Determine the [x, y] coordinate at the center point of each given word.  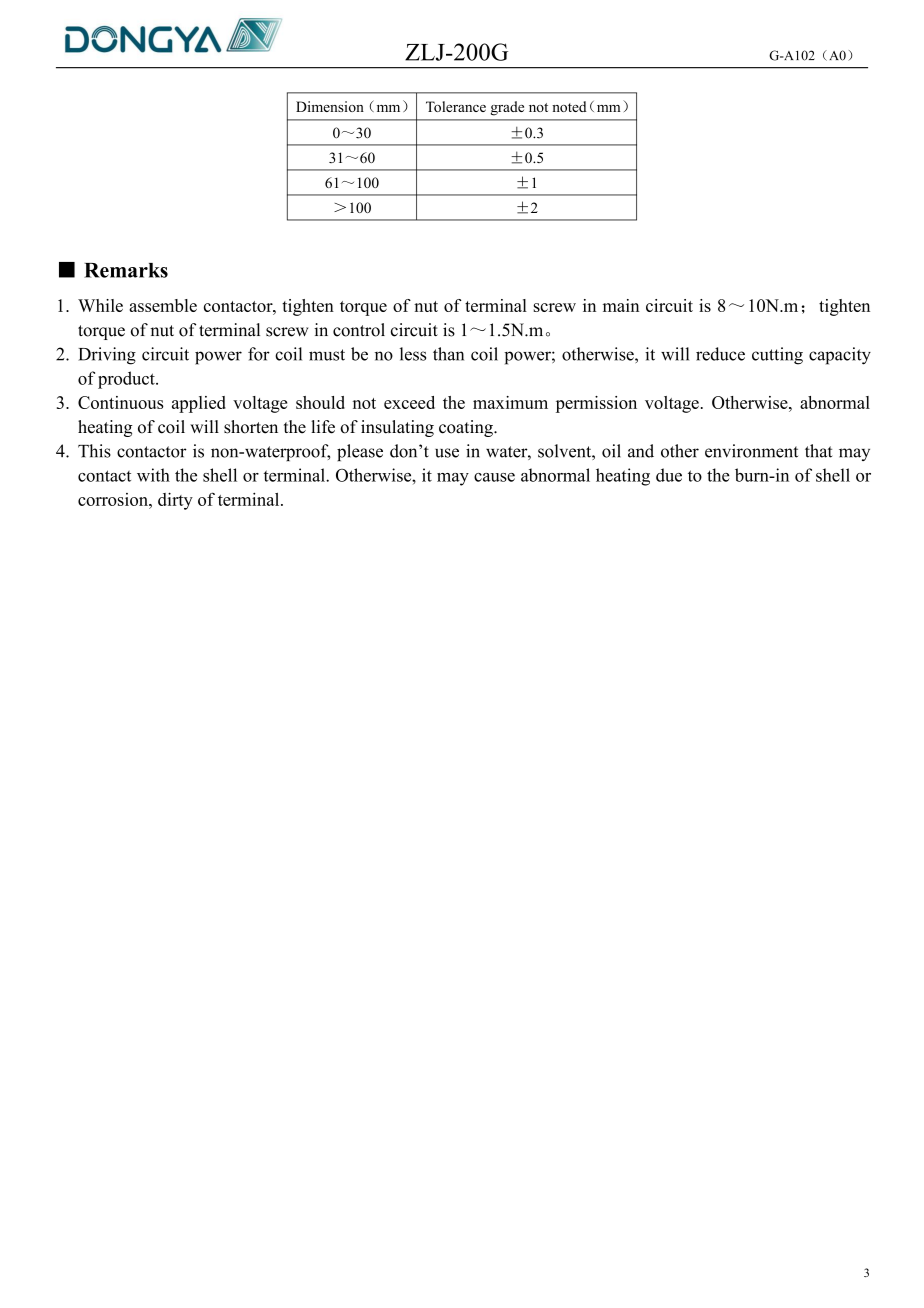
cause [494, 477]
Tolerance [456, 106]
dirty [175, 501]
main [621, 305]
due [669, 475]
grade [507, 108]
